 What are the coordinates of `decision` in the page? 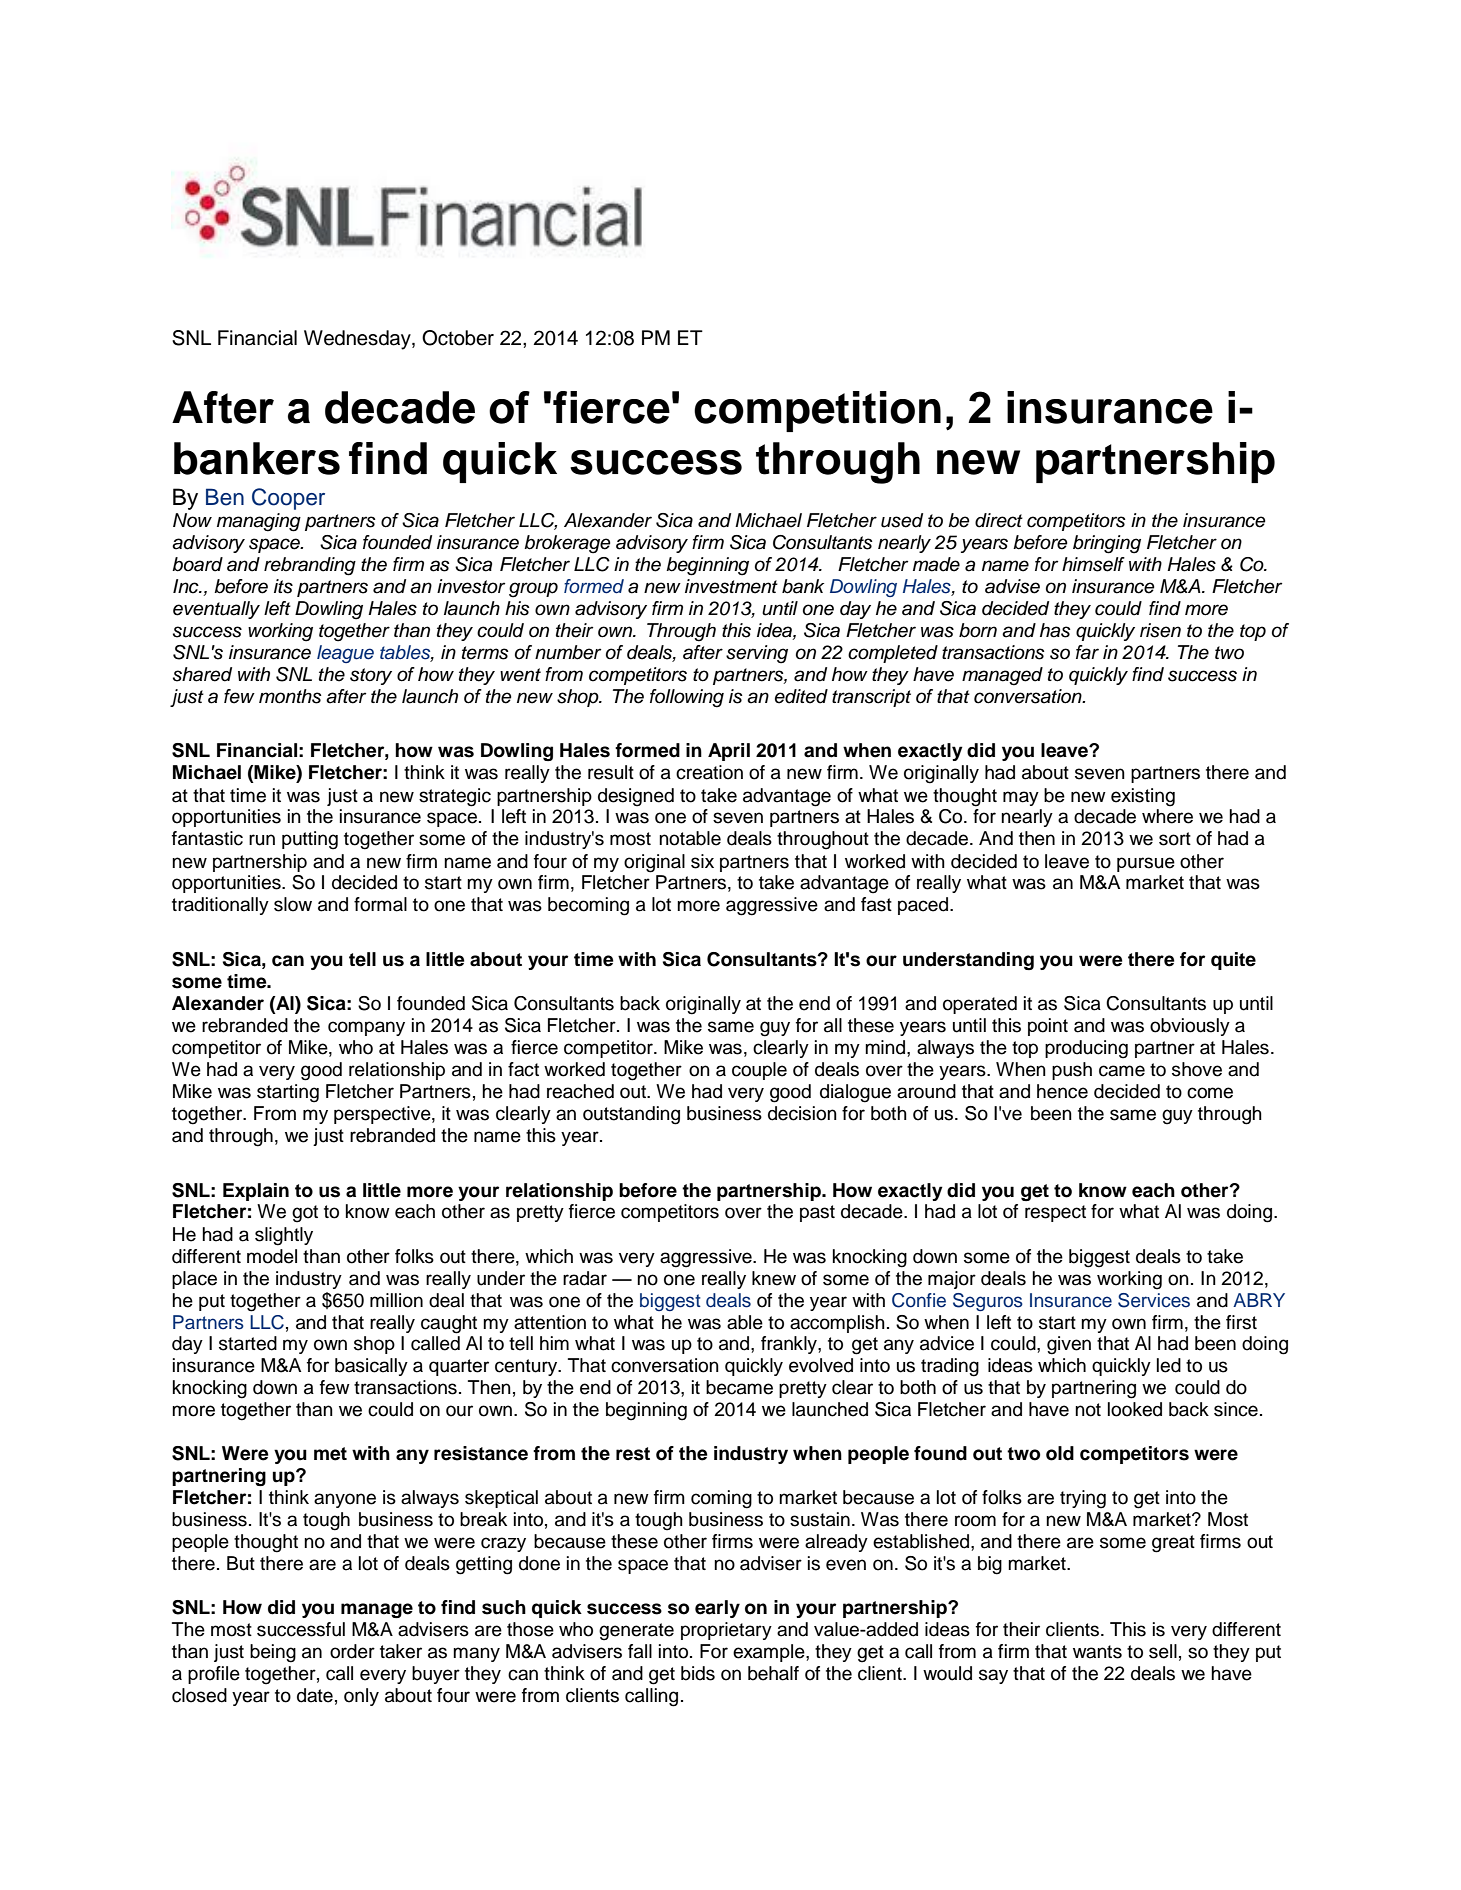 It's located at (802, 1113).
